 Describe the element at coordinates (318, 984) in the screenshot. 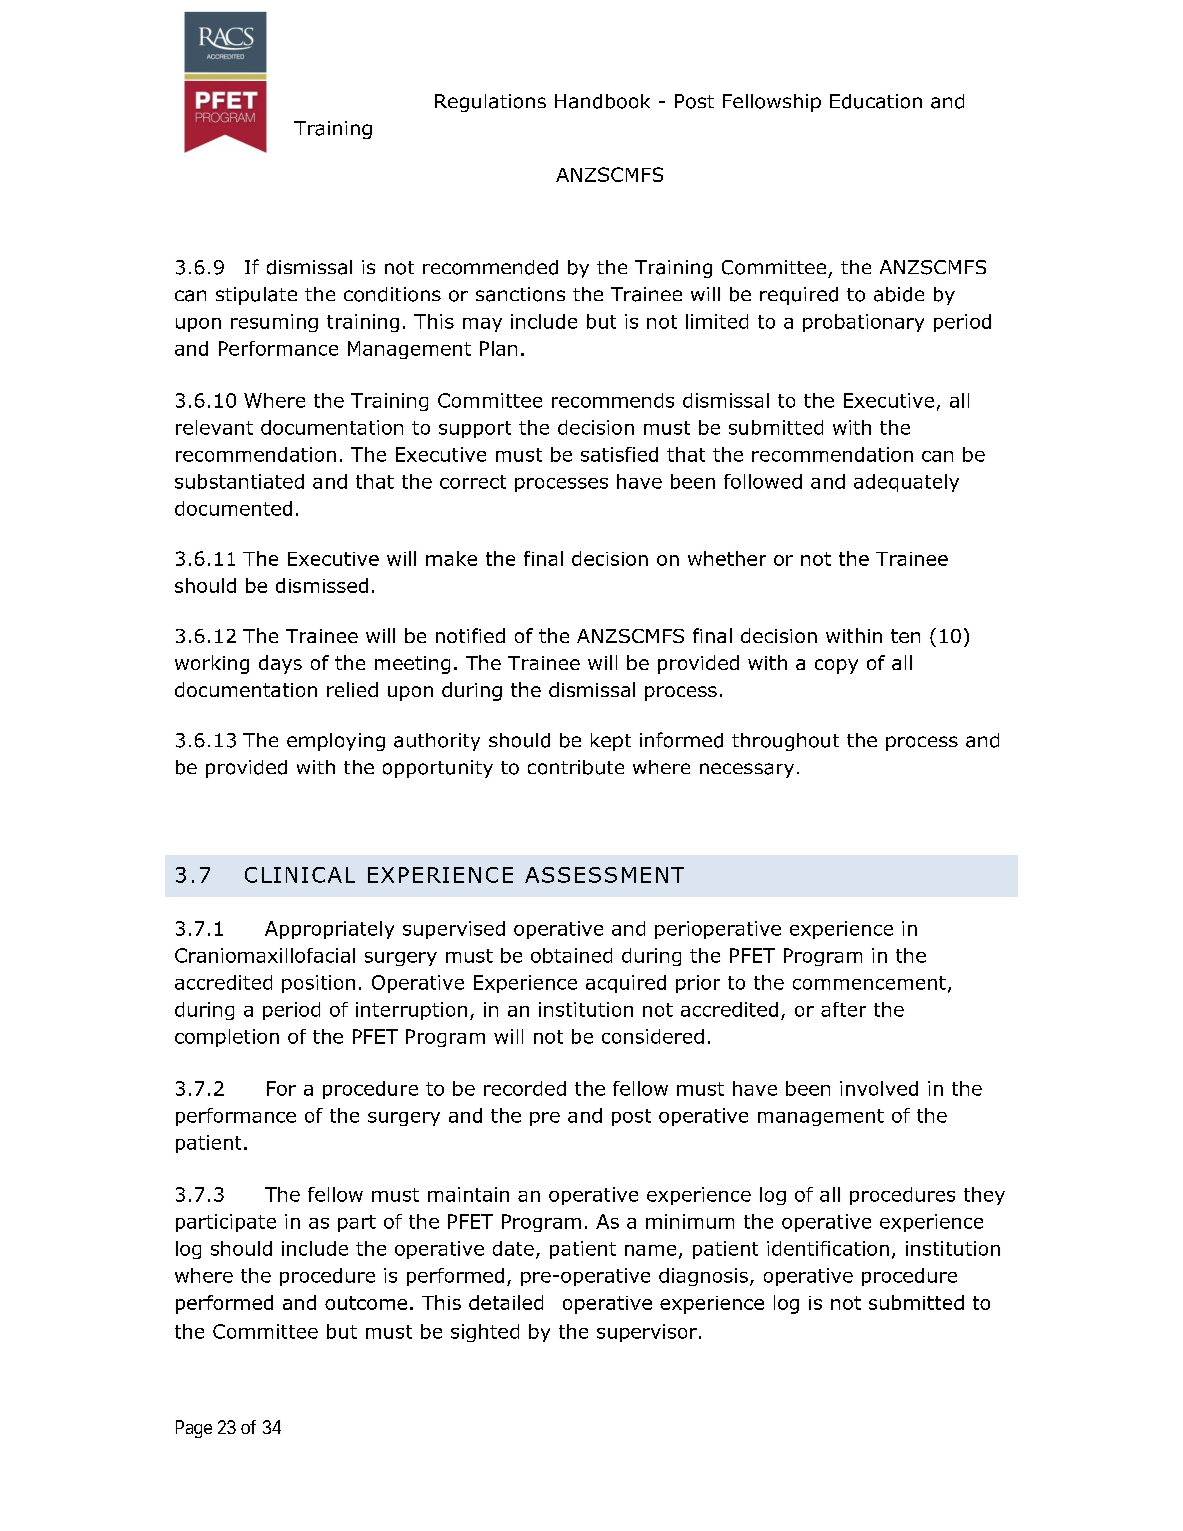

I see `position` at that location.
